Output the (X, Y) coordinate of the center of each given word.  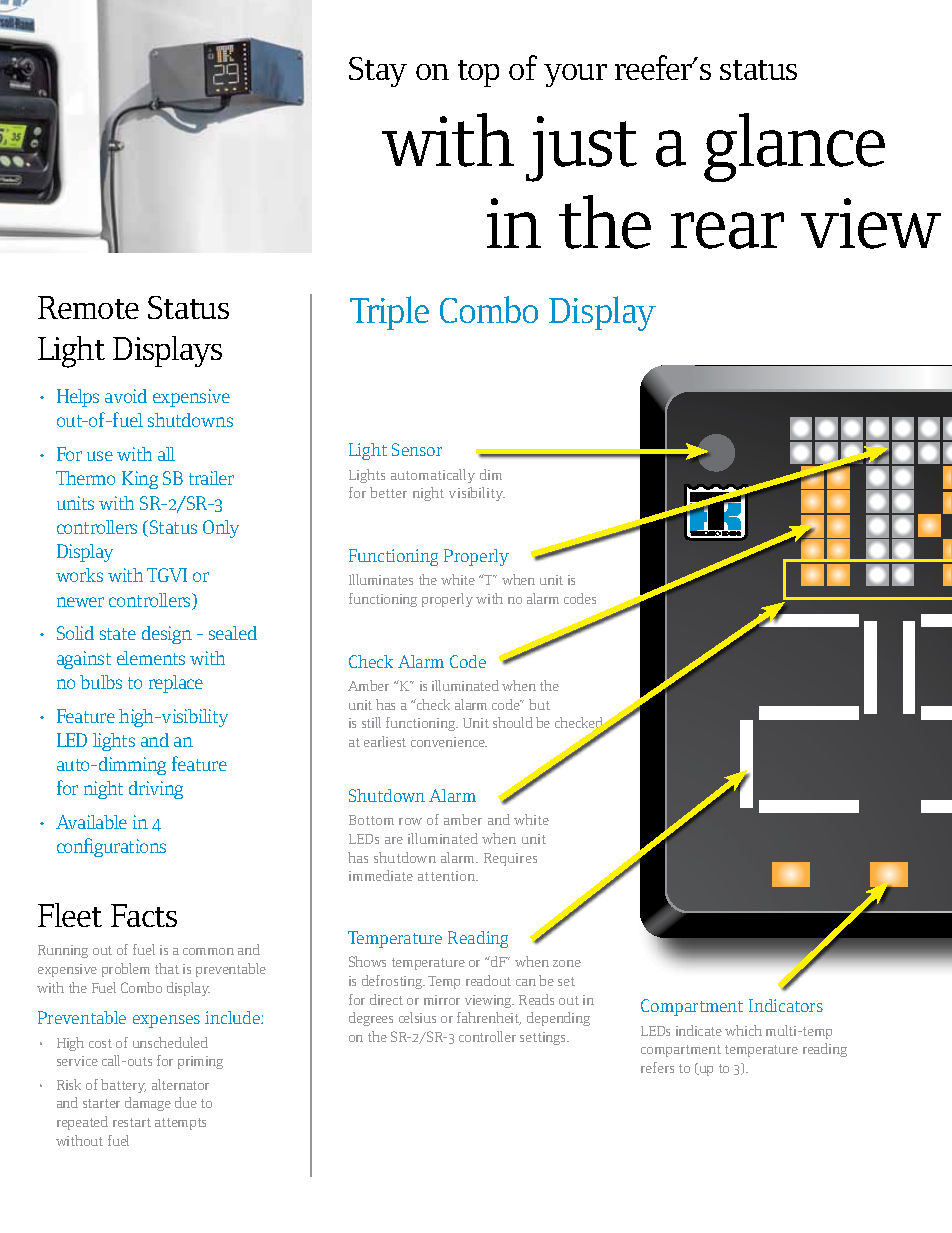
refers (657, 1067)
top (478, 73)
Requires (510, 859)
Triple (389, 313)
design (167, 635)
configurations (111, 847)
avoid (126, 396)
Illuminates (381, 579)
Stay (378, 72)
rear (727, 230)
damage (148, 1104)
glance (794, 147)
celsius (417, 1017)
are (394, 840)
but (539, 704)
